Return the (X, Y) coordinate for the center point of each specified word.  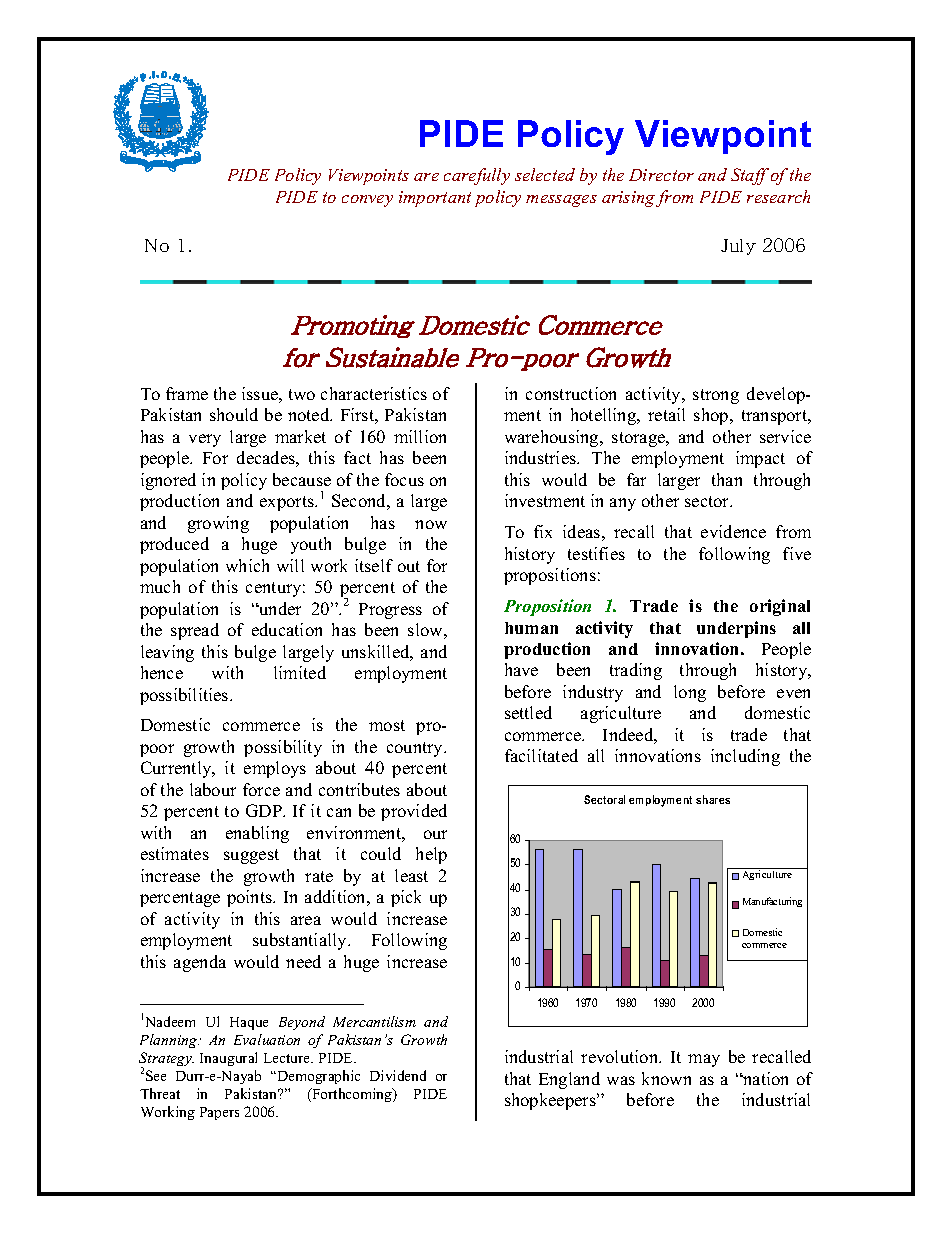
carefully (477, 176)
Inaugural (228, 1059)
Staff (750, 176)
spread (195, 631)
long (690, 693)
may (704, 1060)
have (521, 669)
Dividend (398, 1075)
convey (367, 201)
